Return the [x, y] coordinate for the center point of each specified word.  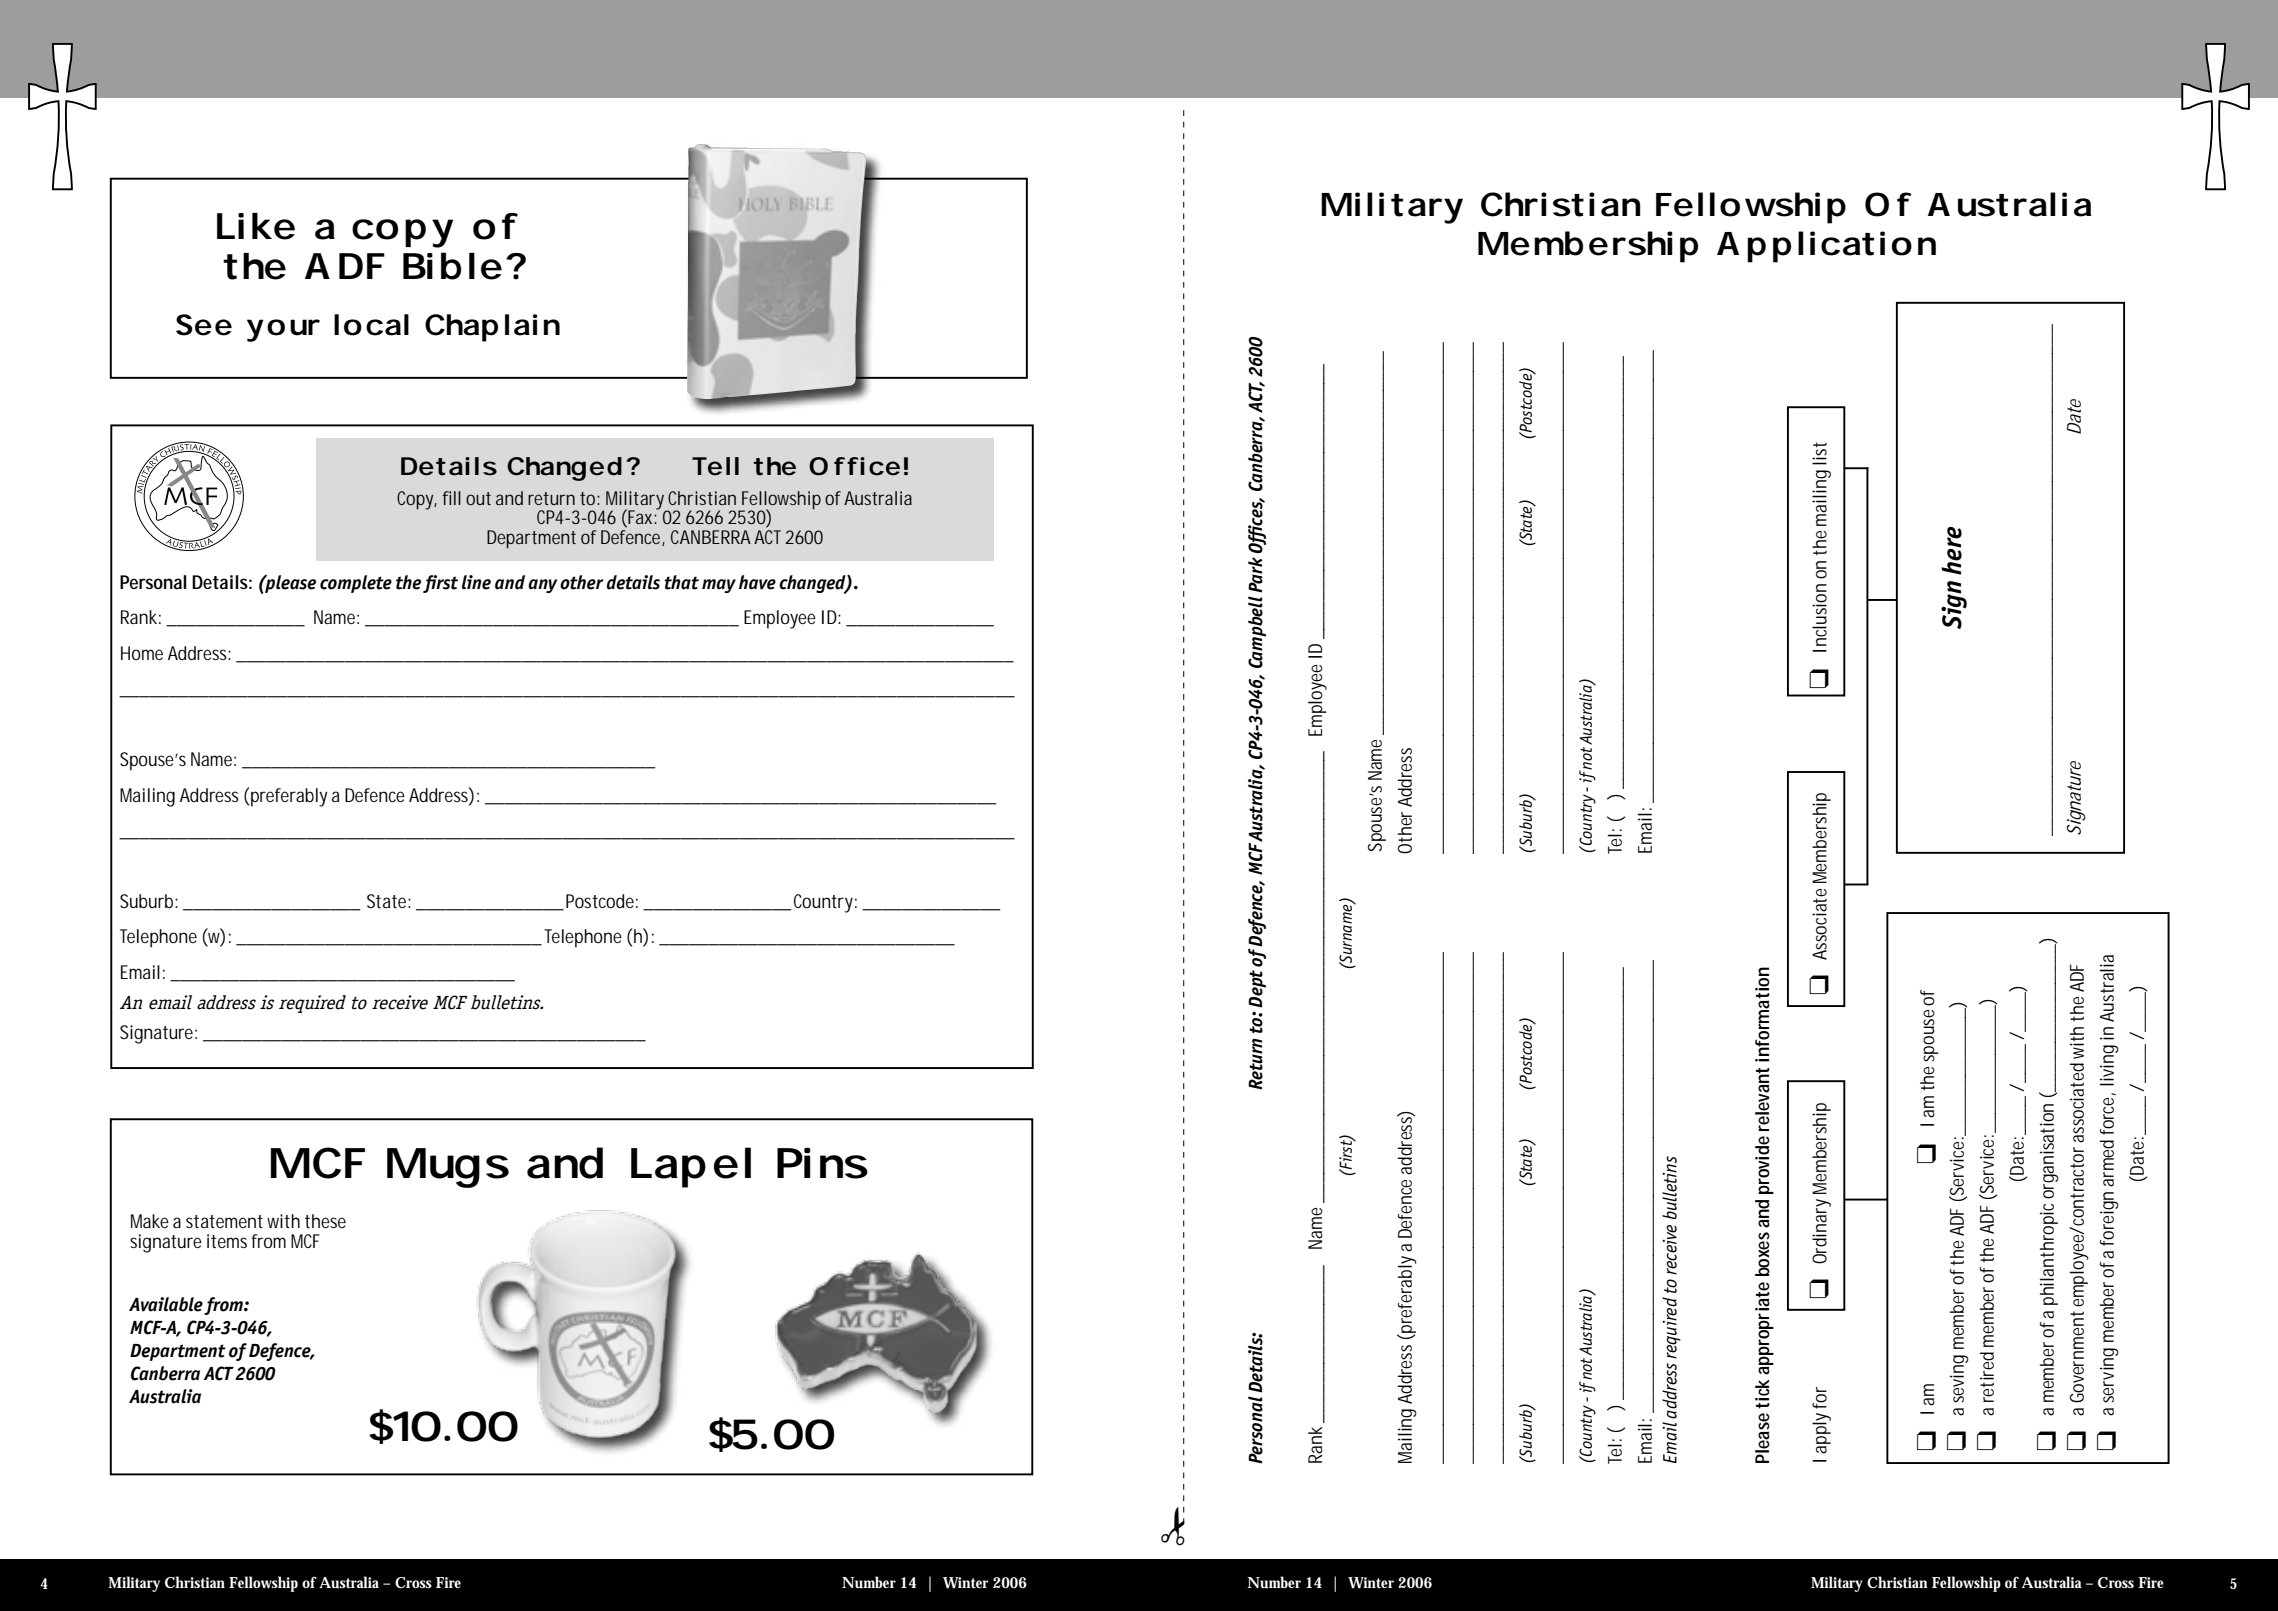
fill [451, 498]
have [757, 582]
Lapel [691, 1167]
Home [142, 653]
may [719, 586]
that [681, 582]
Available [166, 1304]
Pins [822, 1163]
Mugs [448, 1168]
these [325, 1221]
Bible [452, 266]
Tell [715, 466]
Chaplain [492, 328]
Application [1826, 247]
